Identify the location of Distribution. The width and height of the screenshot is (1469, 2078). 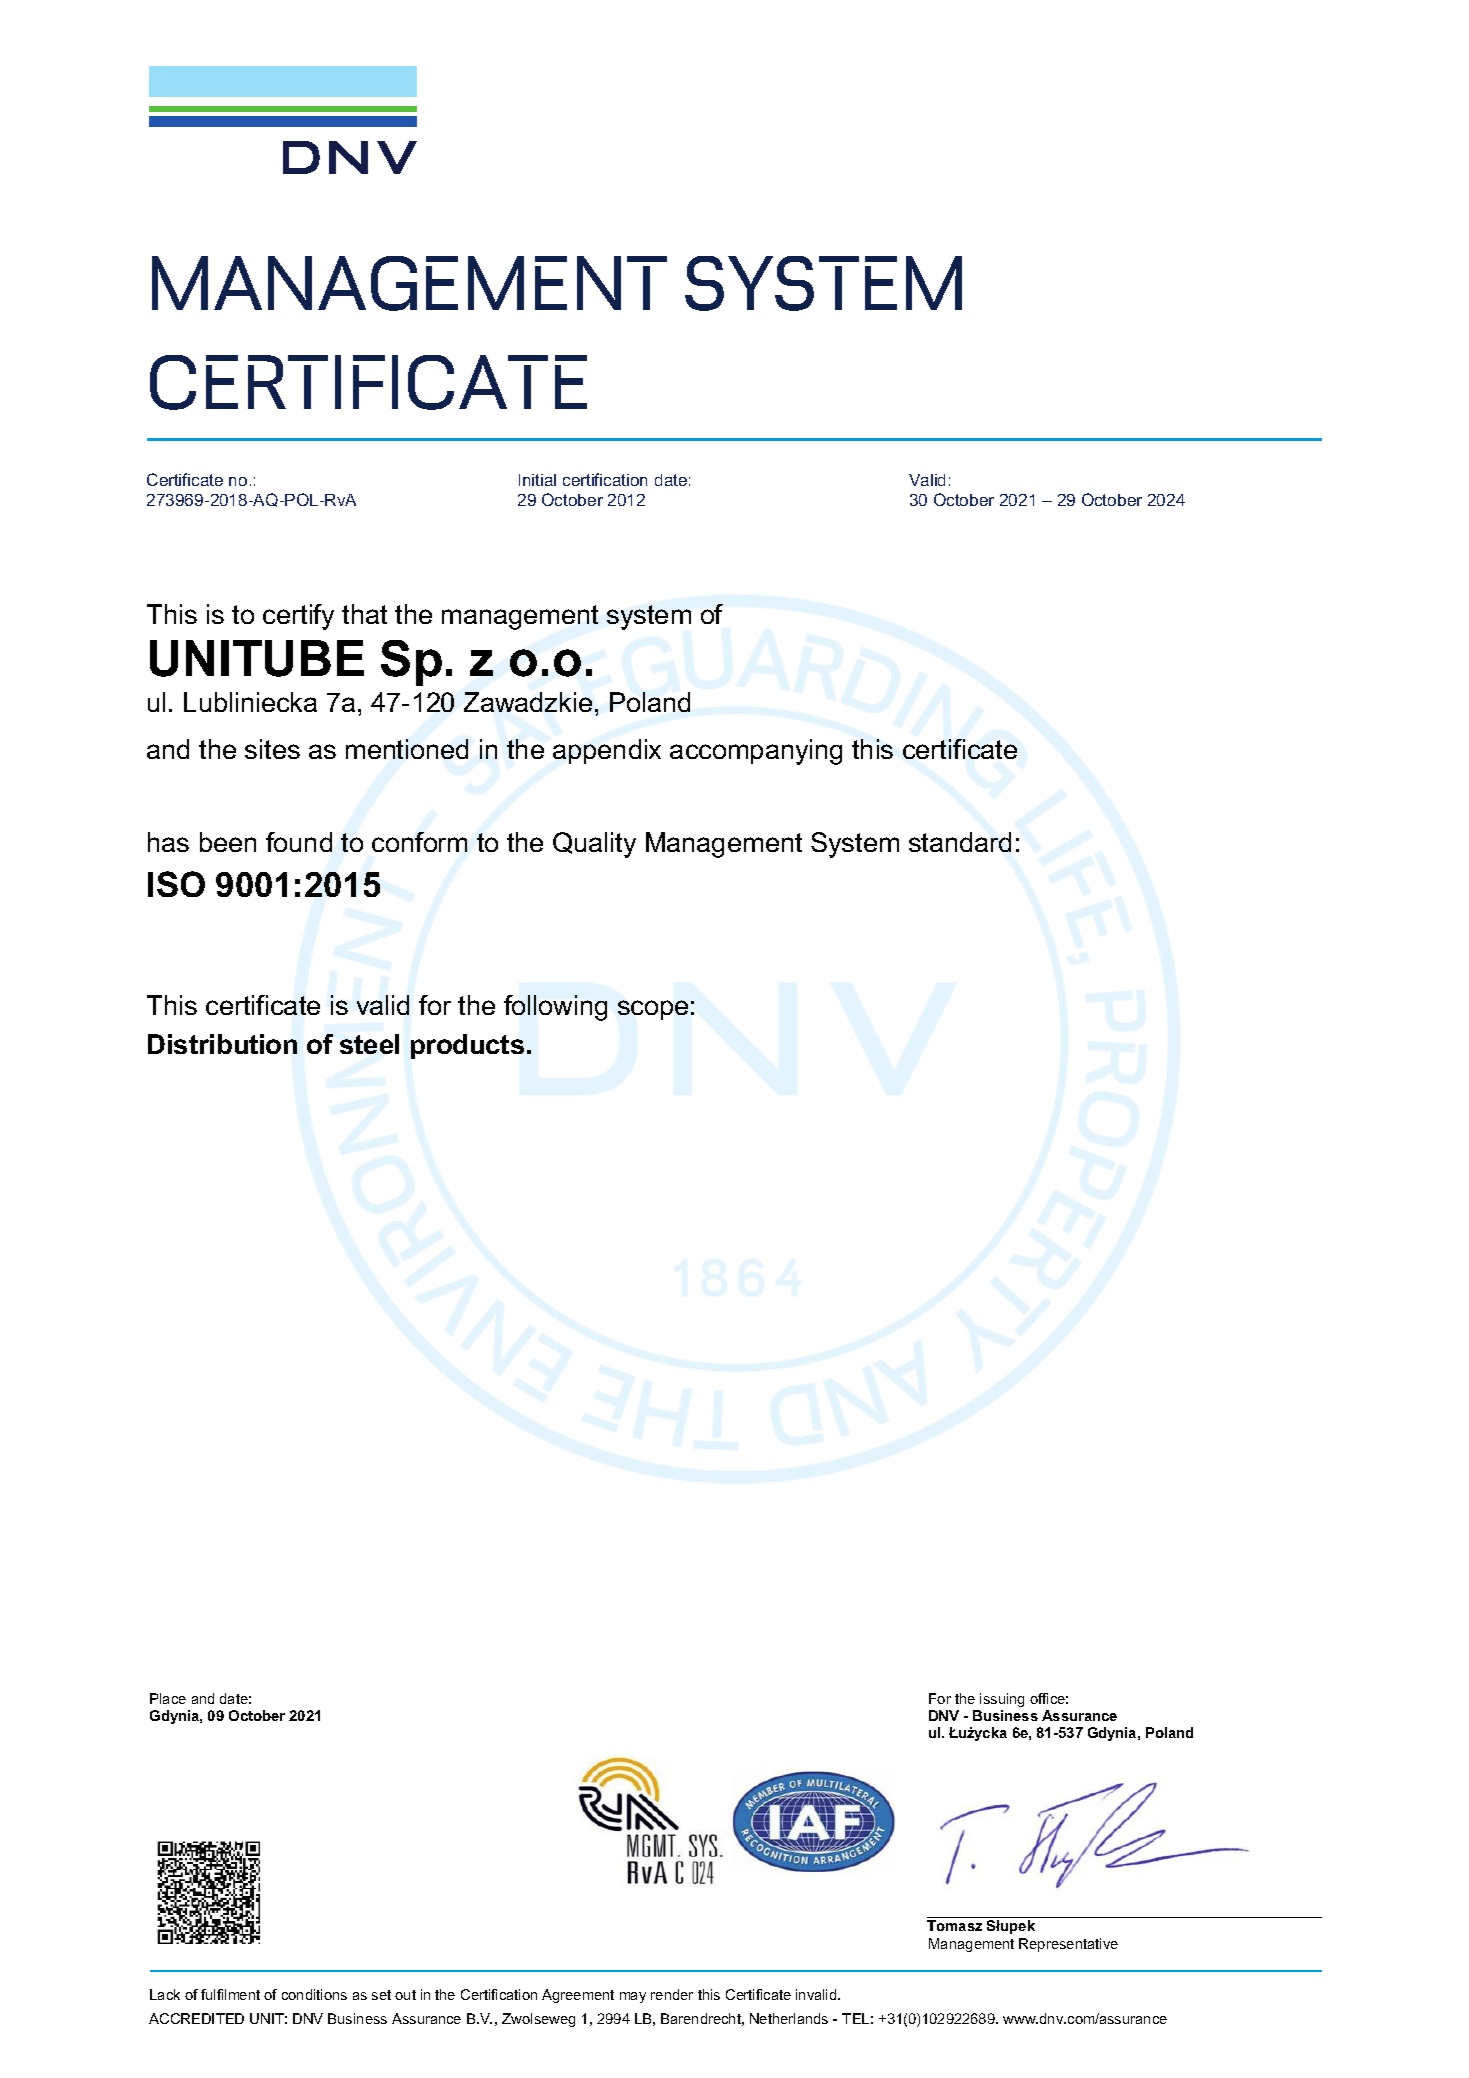
(222, 1044).
